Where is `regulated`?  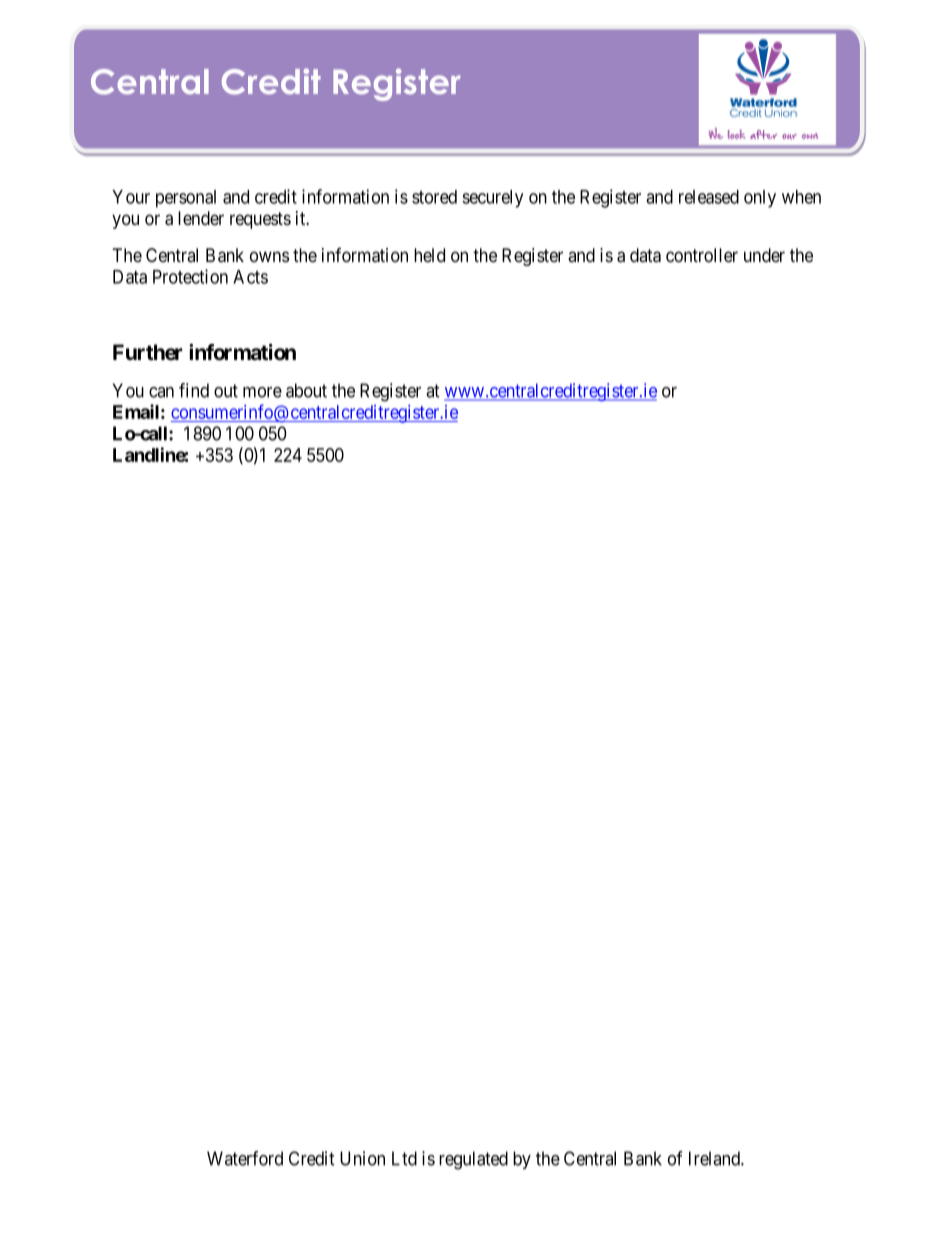
regulated is located at coordinates (473, 1160).
